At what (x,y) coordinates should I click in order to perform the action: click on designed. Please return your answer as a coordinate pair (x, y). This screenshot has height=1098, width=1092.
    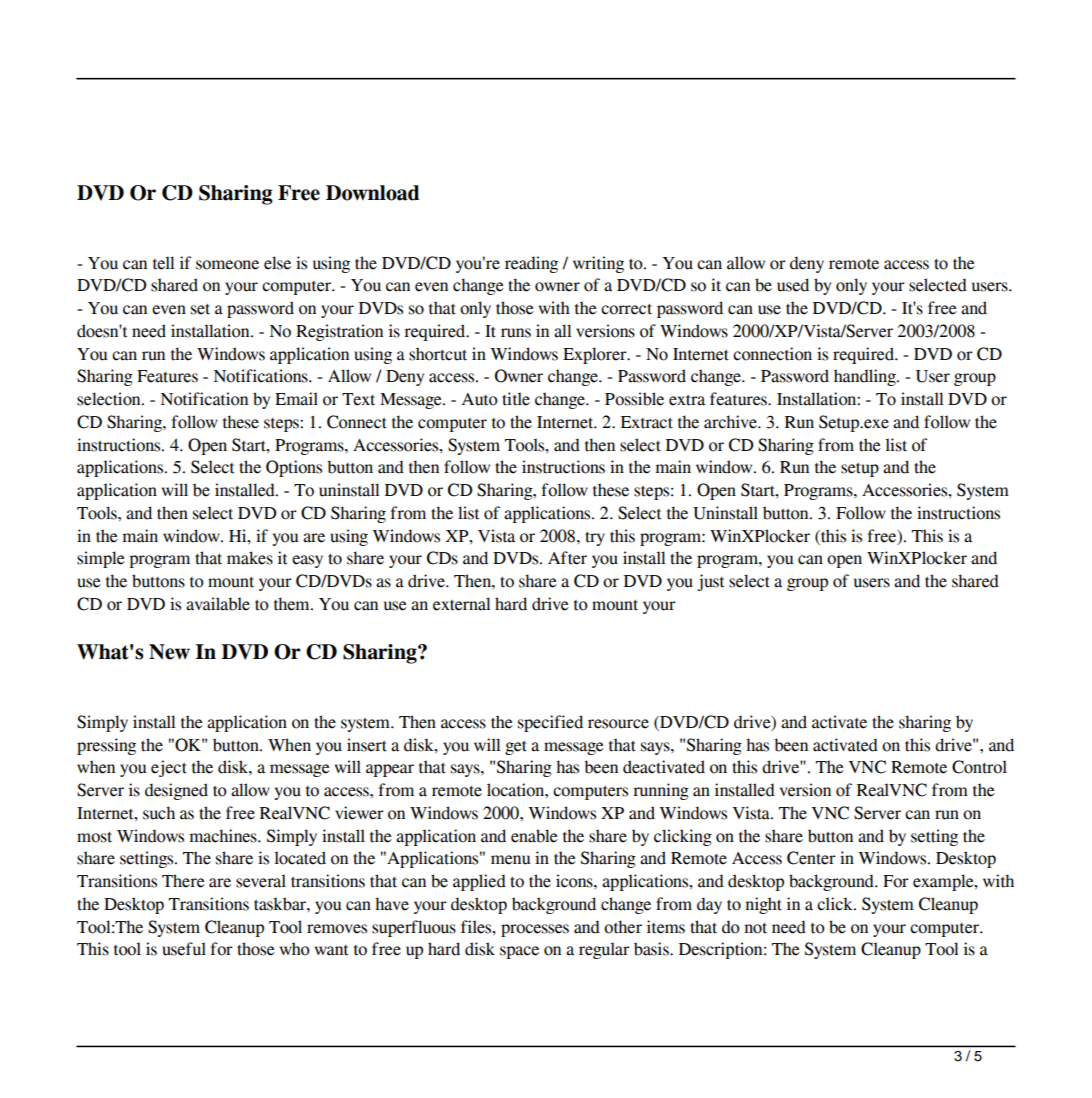
    Looking at the image, I should click on (176, 791).
